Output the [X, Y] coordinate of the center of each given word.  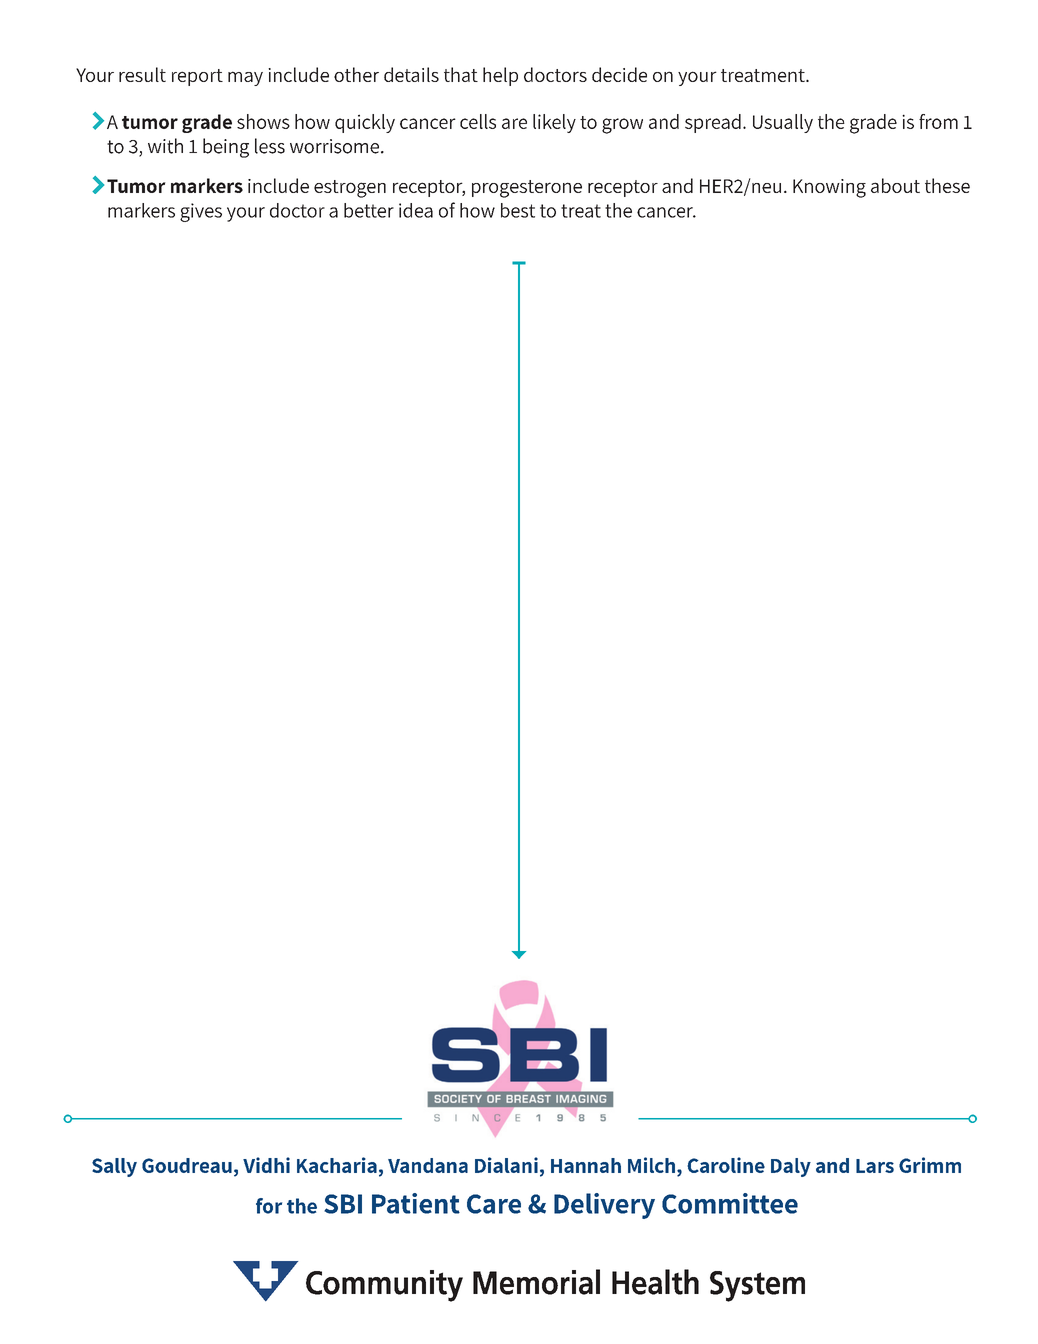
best [518, 210]
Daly [791, 1167]
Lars [875, 1166]
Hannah [586, 1165]
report [197, 77]
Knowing [829, 188]
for [269, 1206]
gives [201, 212]
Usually [783, 123]
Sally [114, 1167]
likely [554, 123]
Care [494, 1204]
